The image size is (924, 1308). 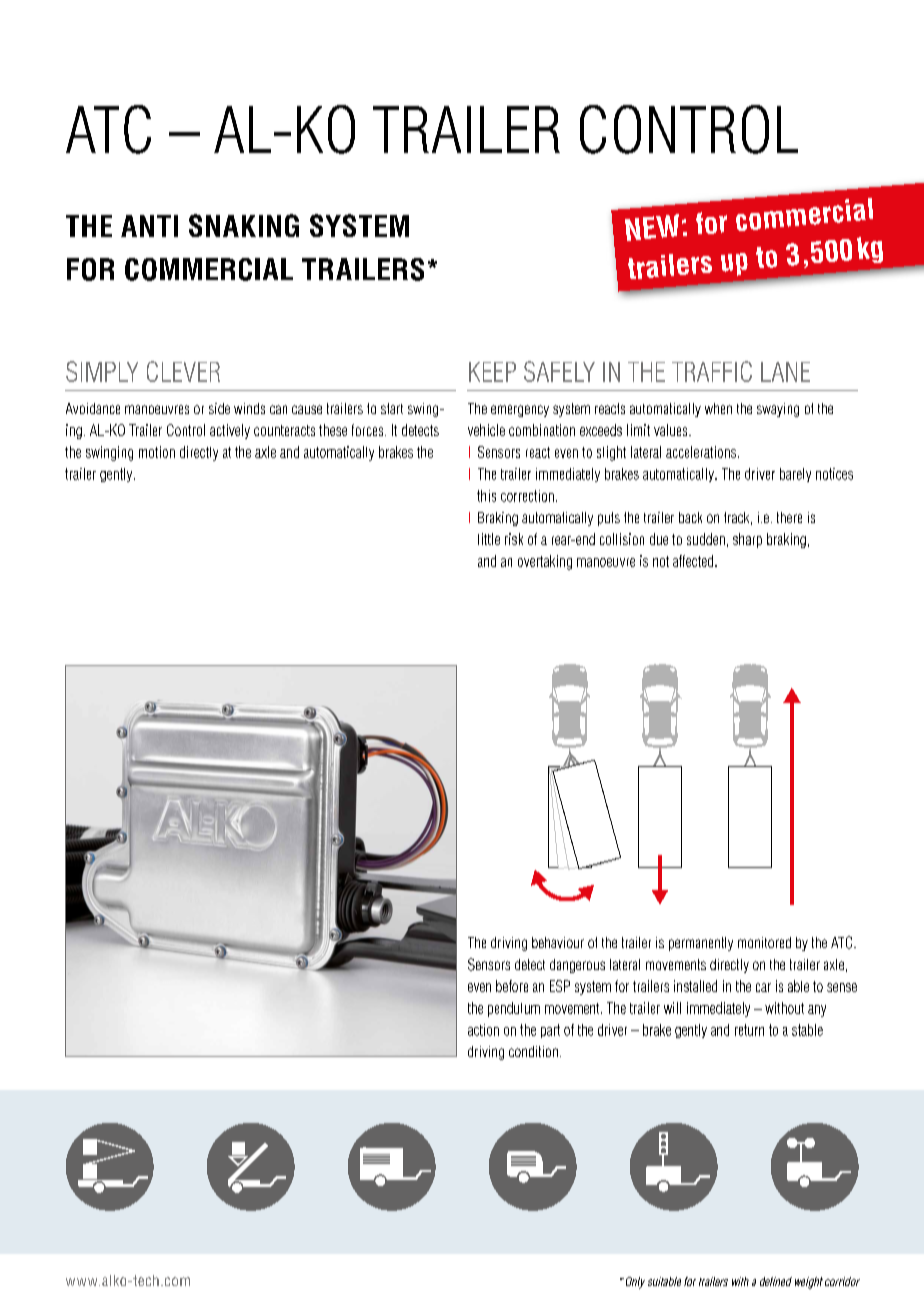 What do you see at coordinates (149, 226) in the document?
I see `ANTI` at bounding box center [149, 226].
